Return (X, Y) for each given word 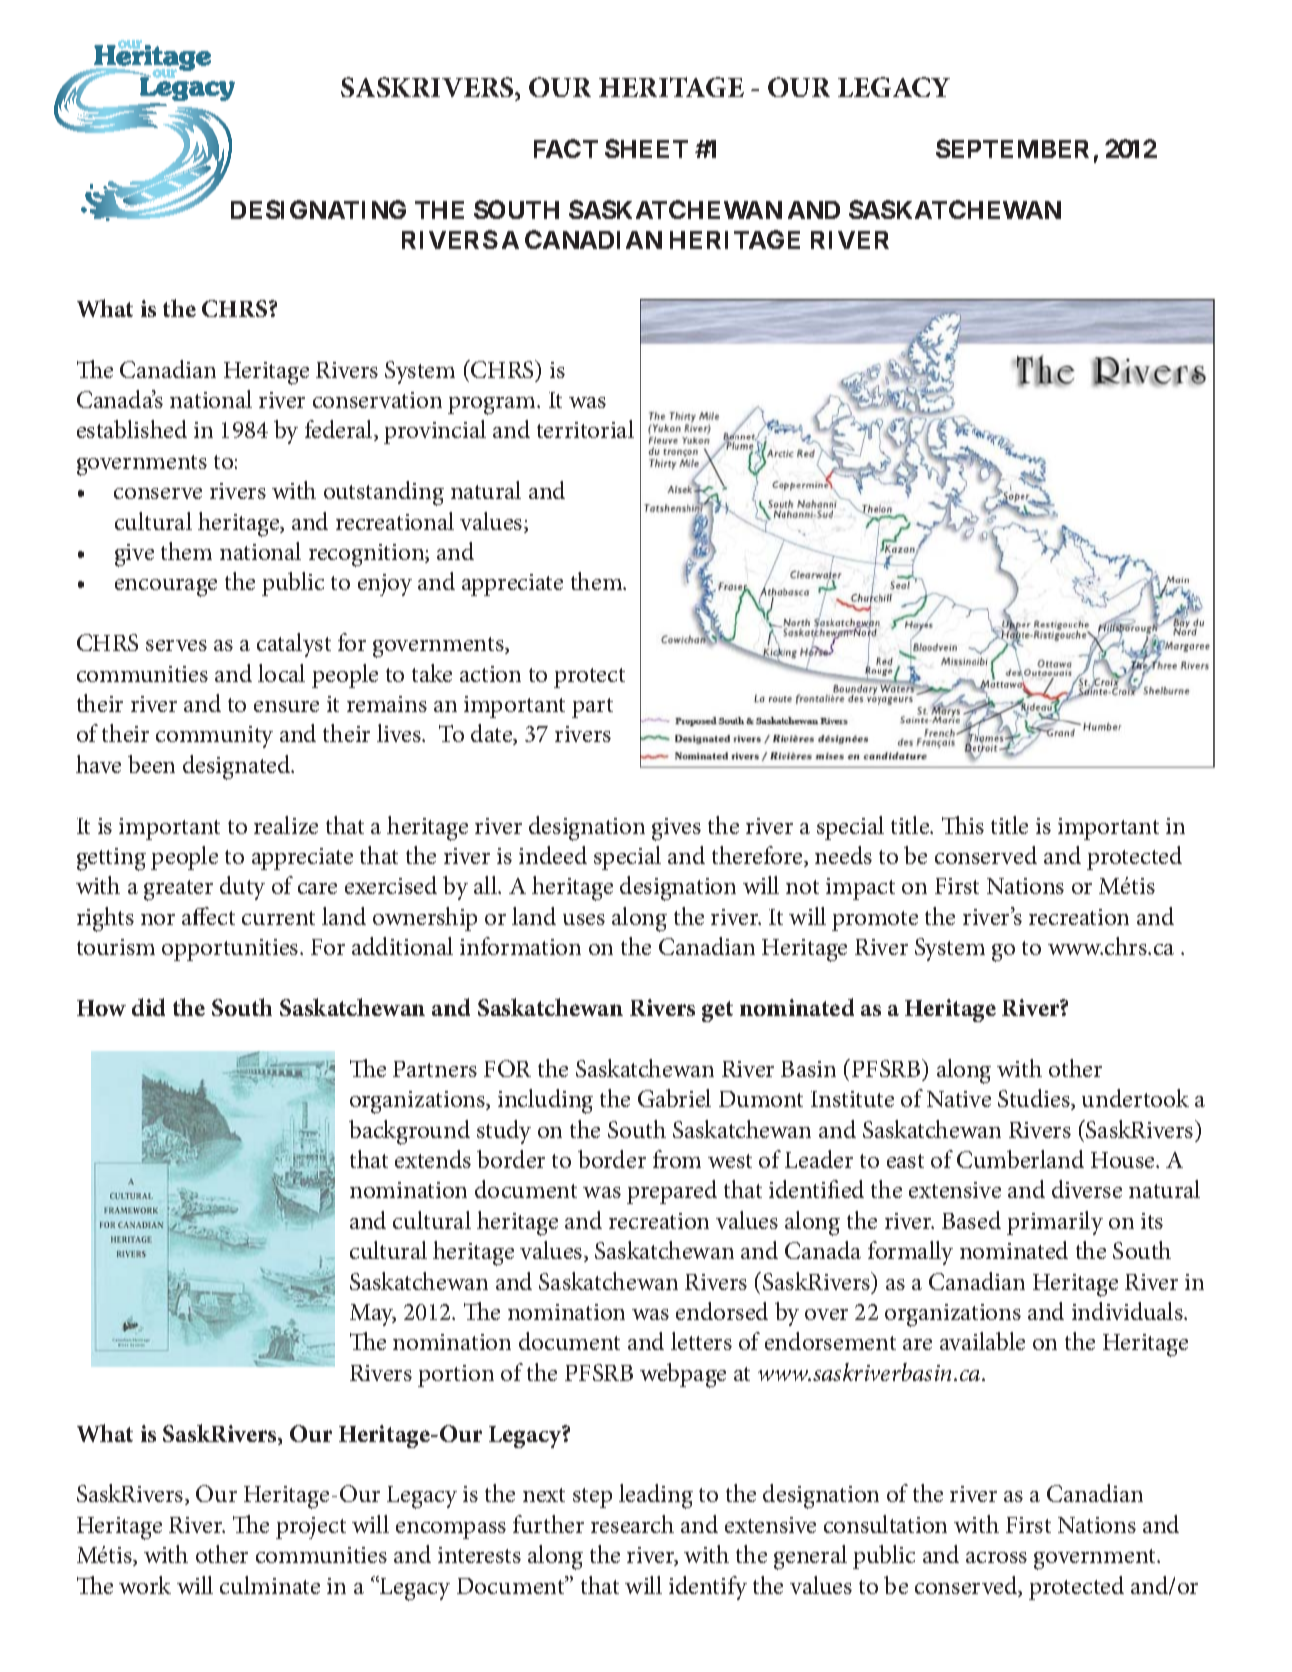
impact (860, 889)
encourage (166, 588)
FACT (566, 148)
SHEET (646, 148)
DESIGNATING (318, 209)
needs (843, 855)
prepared (672, 1192)
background (409, 1132)
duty (242, 888)
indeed (553, 855)
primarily (1055, 1223)
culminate (270, 1585)
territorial (585, 429)
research (632, 1524)
